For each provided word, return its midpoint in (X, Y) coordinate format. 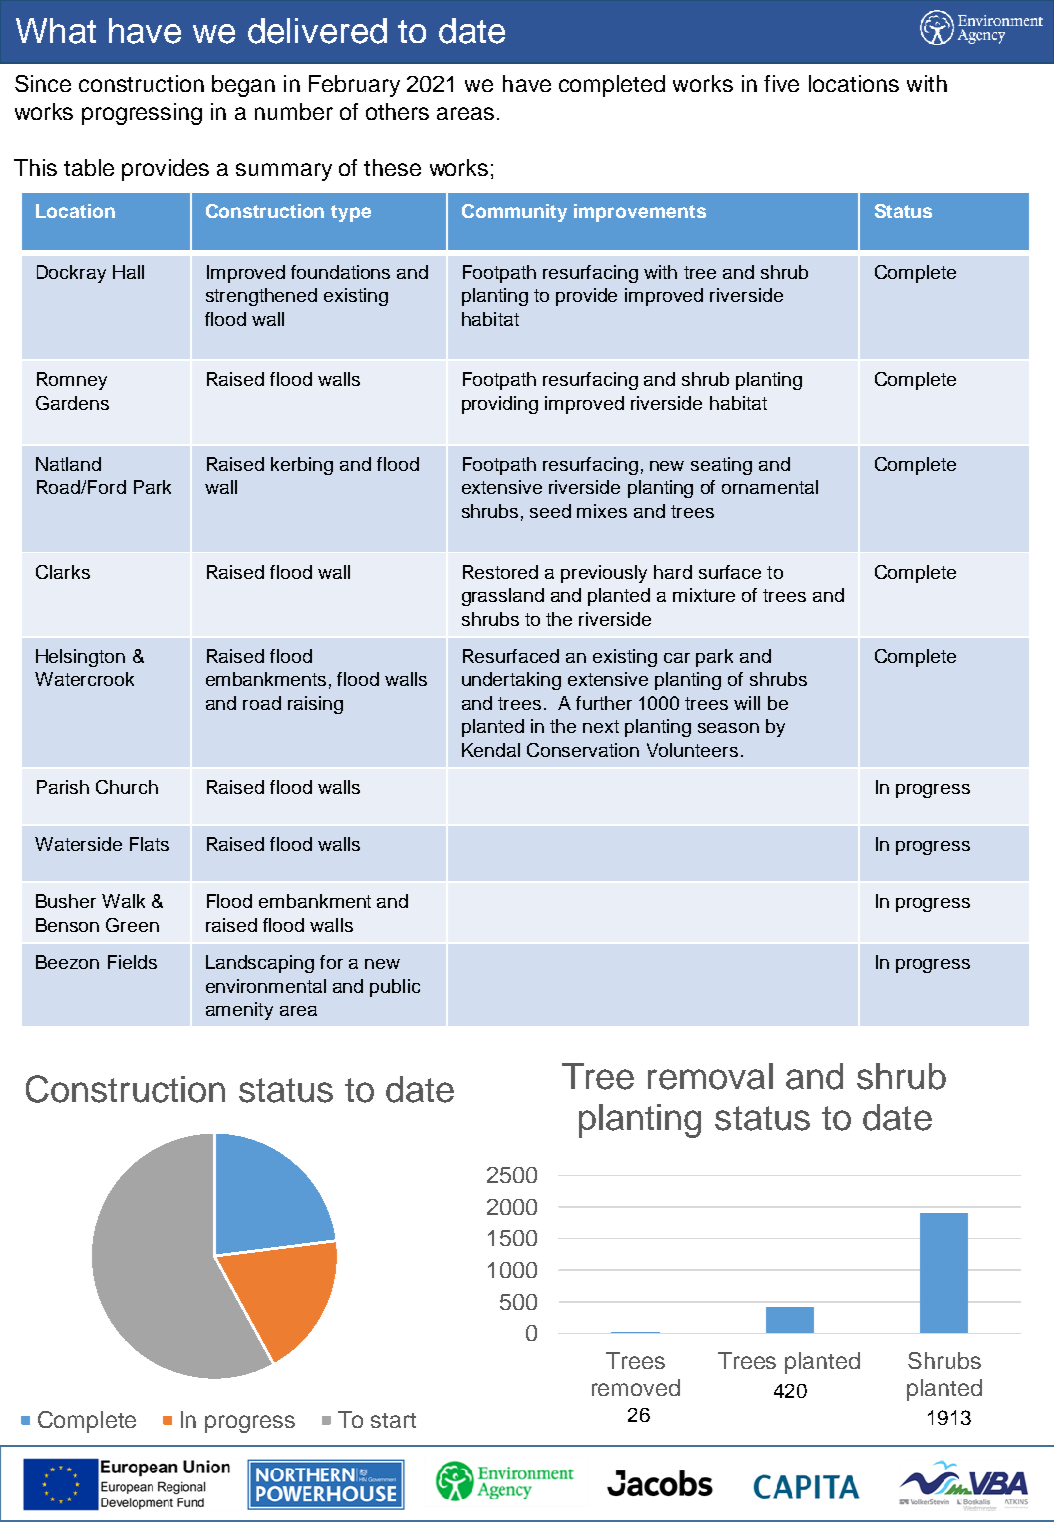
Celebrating (95, 92)
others (397, 111)
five (781, 83)
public (395, 988)
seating (721, 466)
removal (710, 1076)
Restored (500, 572)
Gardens (72, 403)
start (393, 1420)
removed (636, 1387)
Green (132, 925)
